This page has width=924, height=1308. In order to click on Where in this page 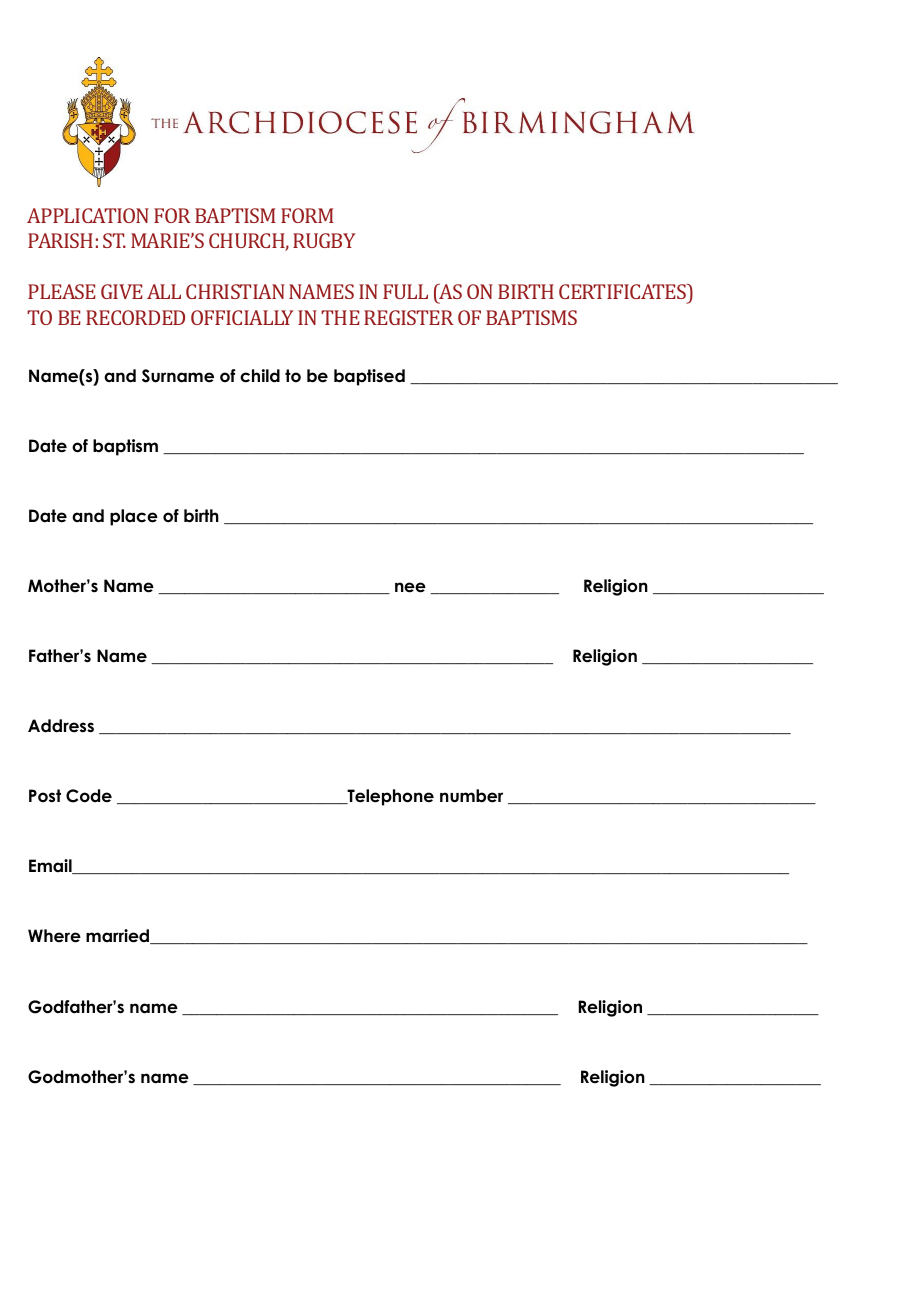, I will do `click(54, 936)`.
